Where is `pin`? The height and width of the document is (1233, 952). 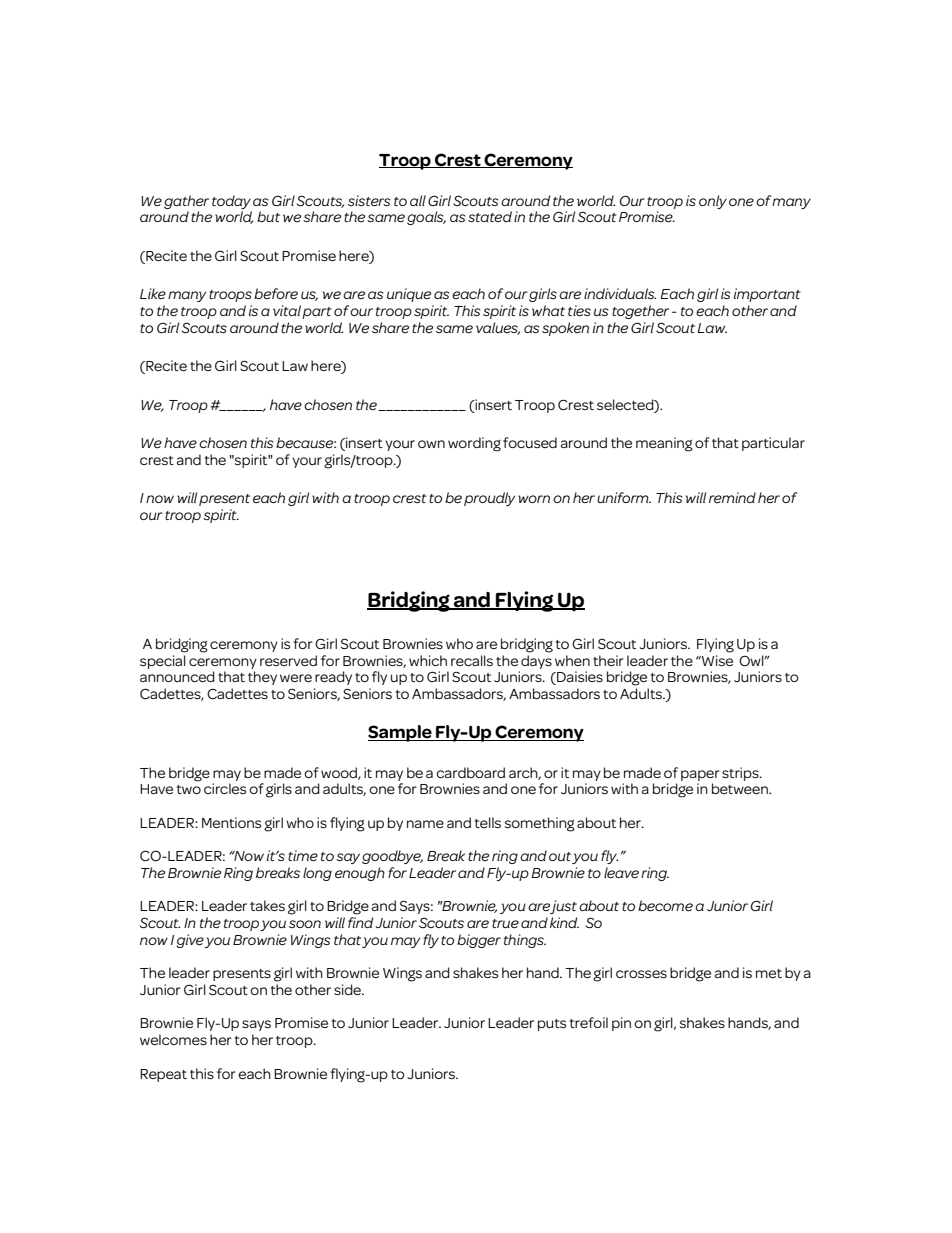 pin is located at coordinates (621, 1024).
